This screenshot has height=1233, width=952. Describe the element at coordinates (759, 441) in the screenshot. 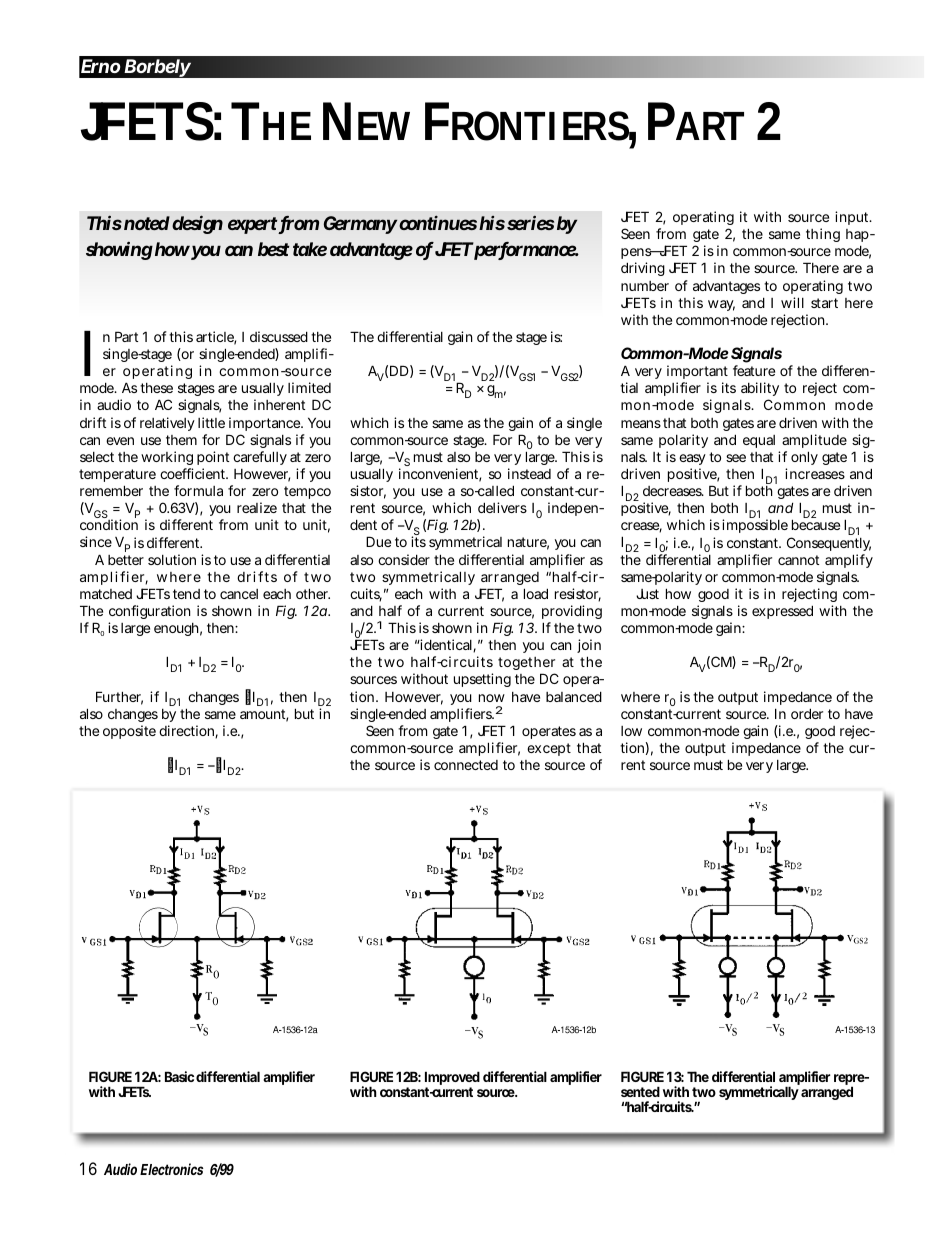

I see `equal` at that location.
